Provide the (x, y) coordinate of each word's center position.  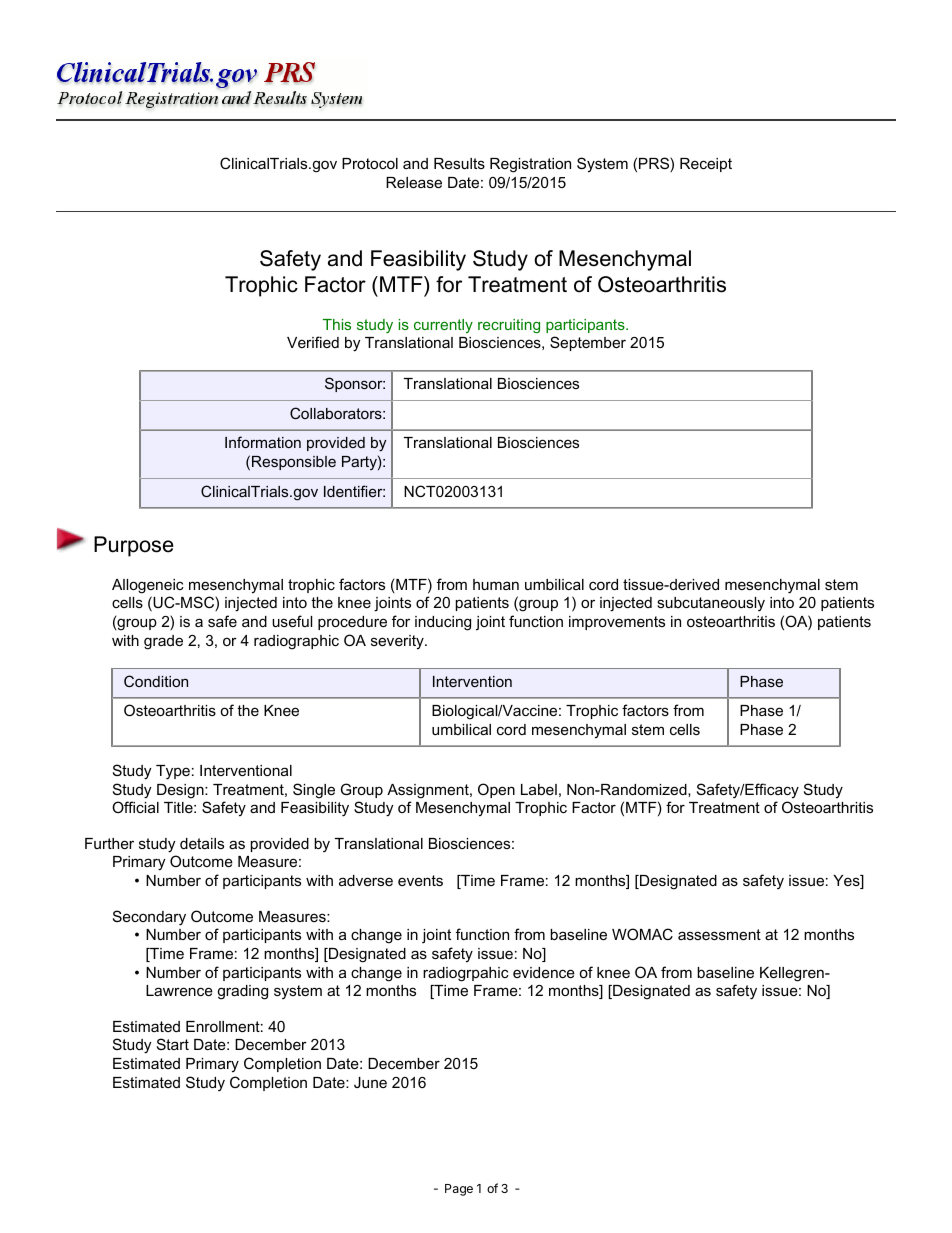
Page (459, 1190)
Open (496, 790)
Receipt (706, 165)
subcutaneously (711, 604)
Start (173, 1044)
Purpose (134, 546)
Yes (847, 882)
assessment (719, 934)
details (202, 843)
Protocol (370, 163)
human (496, 584)
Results (459, 163)
